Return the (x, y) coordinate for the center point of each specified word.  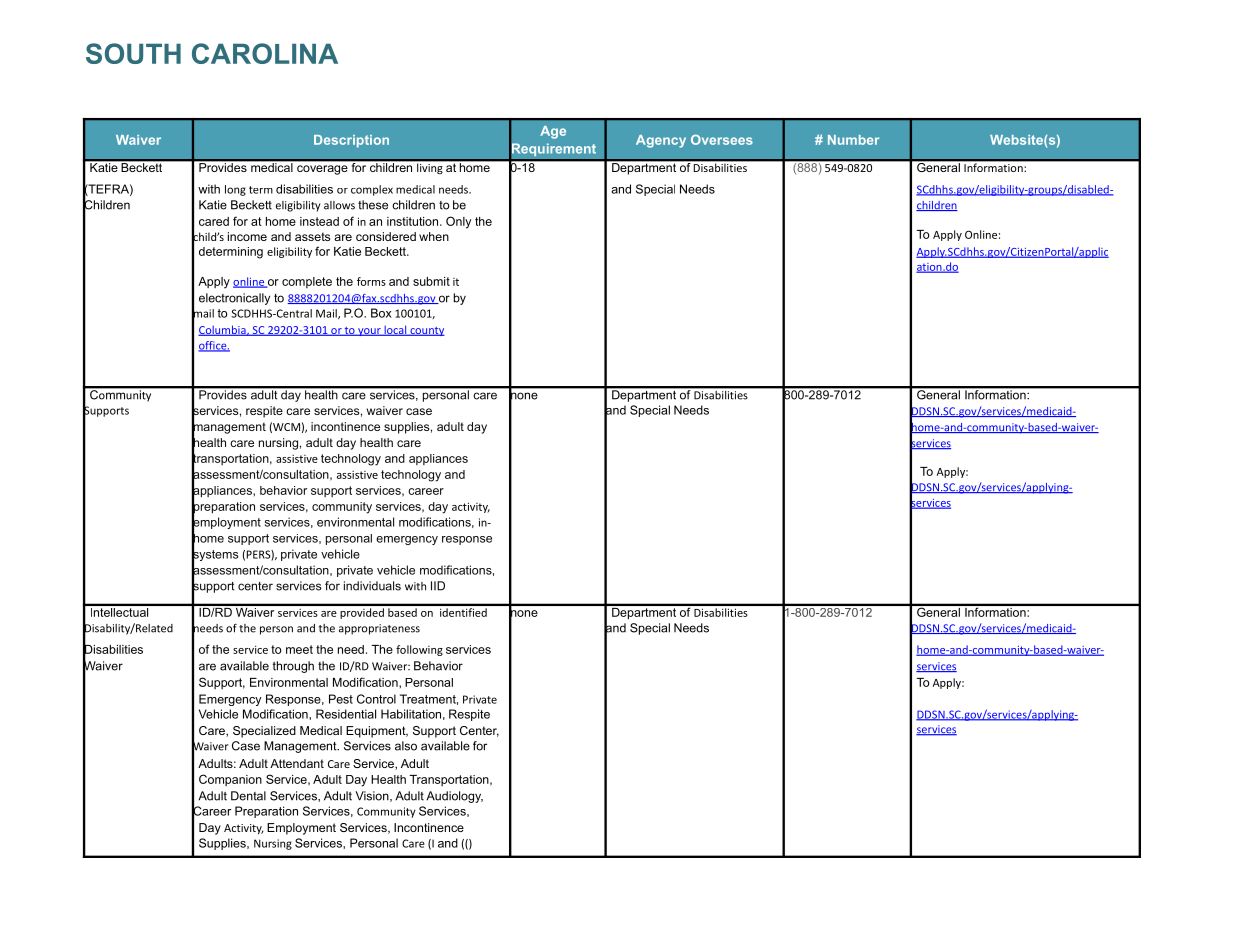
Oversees (722, 140)
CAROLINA (265, 53)
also (406, 746)
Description (351, 141)
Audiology (454, 797)
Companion (230, 780)
